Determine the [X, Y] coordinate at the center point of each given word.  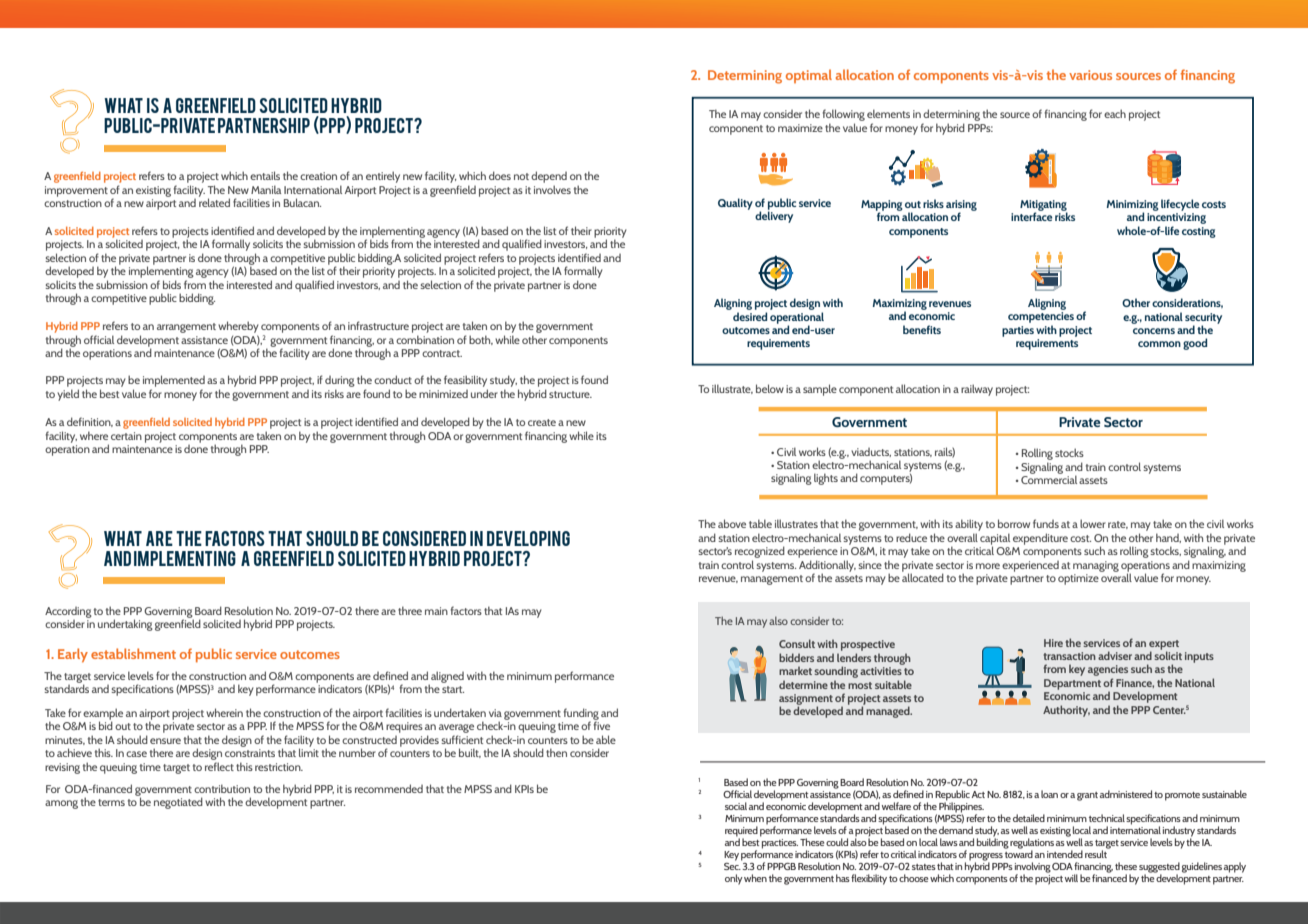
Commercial [1049, 478]
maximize [800, 128]
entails [265, 175]
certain [126, 436]
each [1115, 113]
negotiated [178, 803]
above [732, 523]
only [734, 879]
